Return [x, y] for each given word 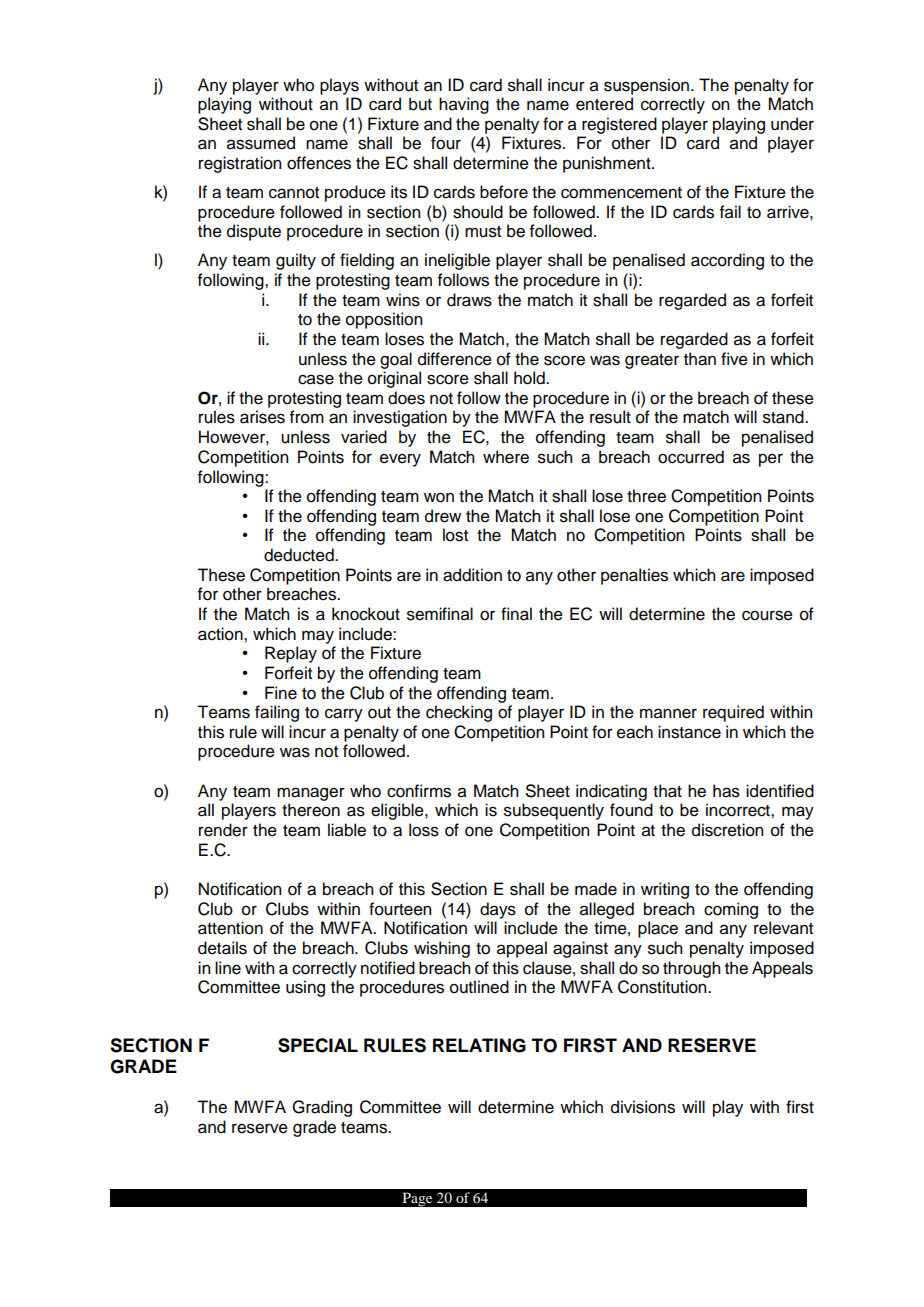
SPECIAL [318, 1045]
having [464, 105]
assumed [261, 143]
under [792, 124]
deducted [300, 555]
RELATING [479, 1045]
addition [472, 575]
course [767, 615]
